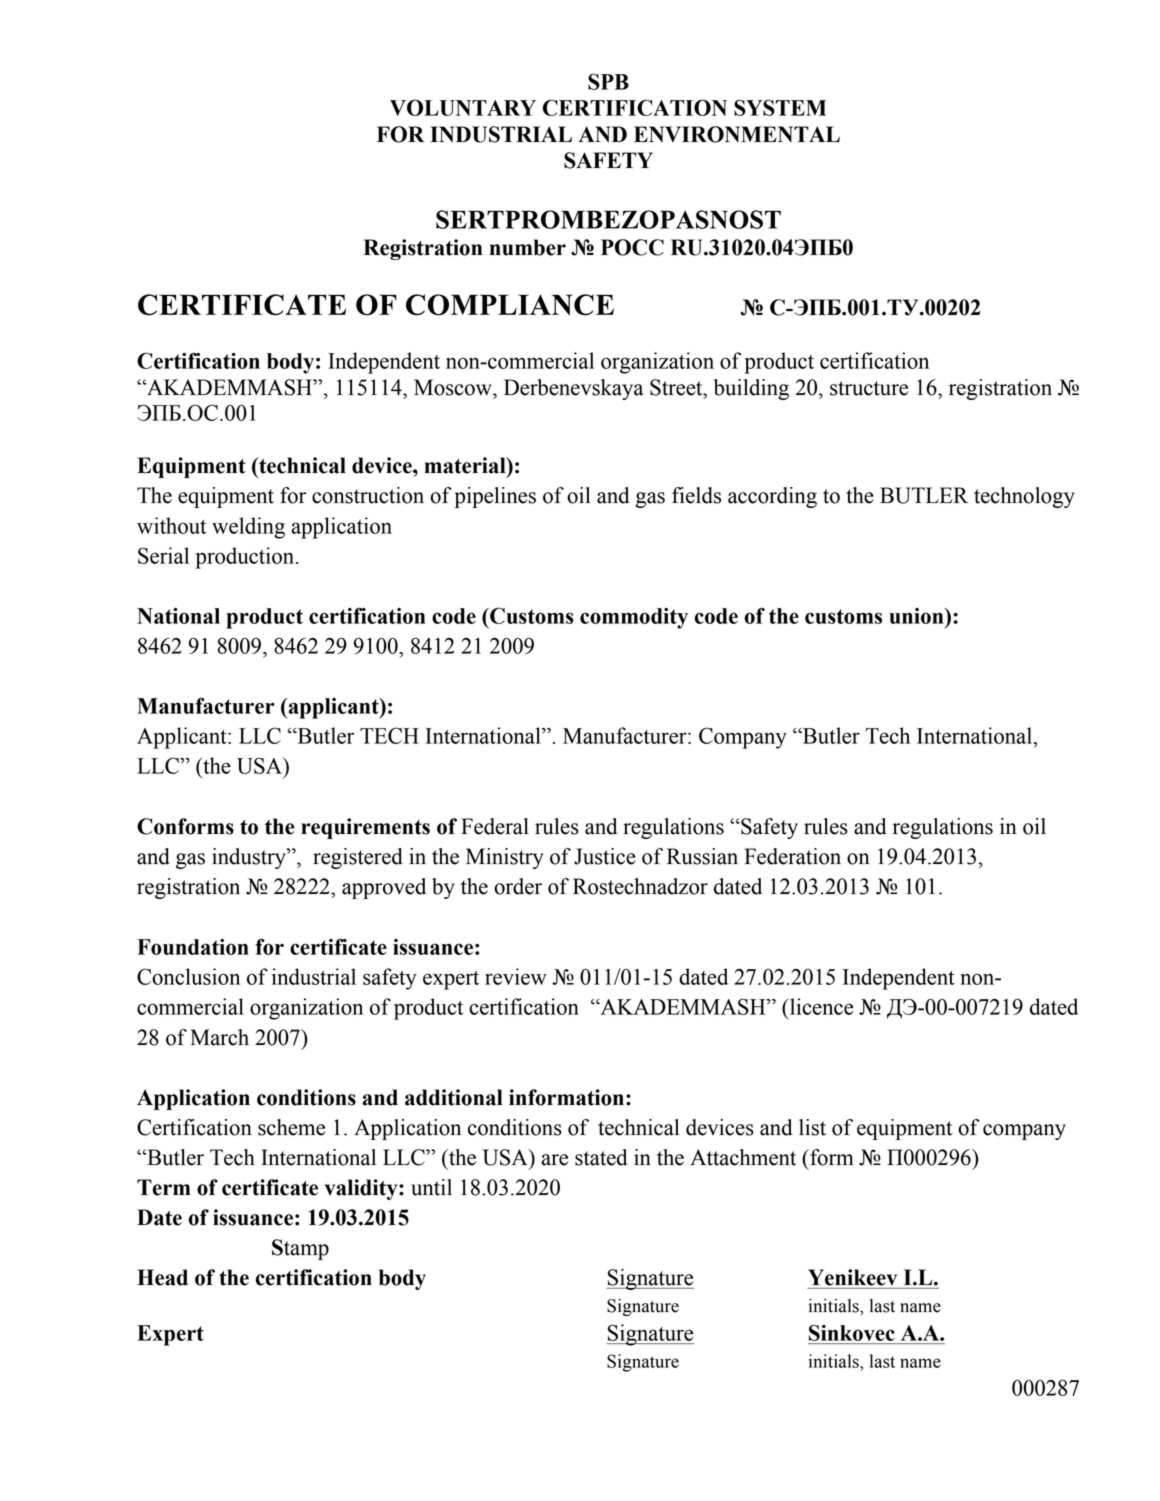 The height and width of the screenshot is (1501, 1160). What do you see at coordinates (250, 858) in the screenshot?
I see `industry` at bounding box center [250, 858].
